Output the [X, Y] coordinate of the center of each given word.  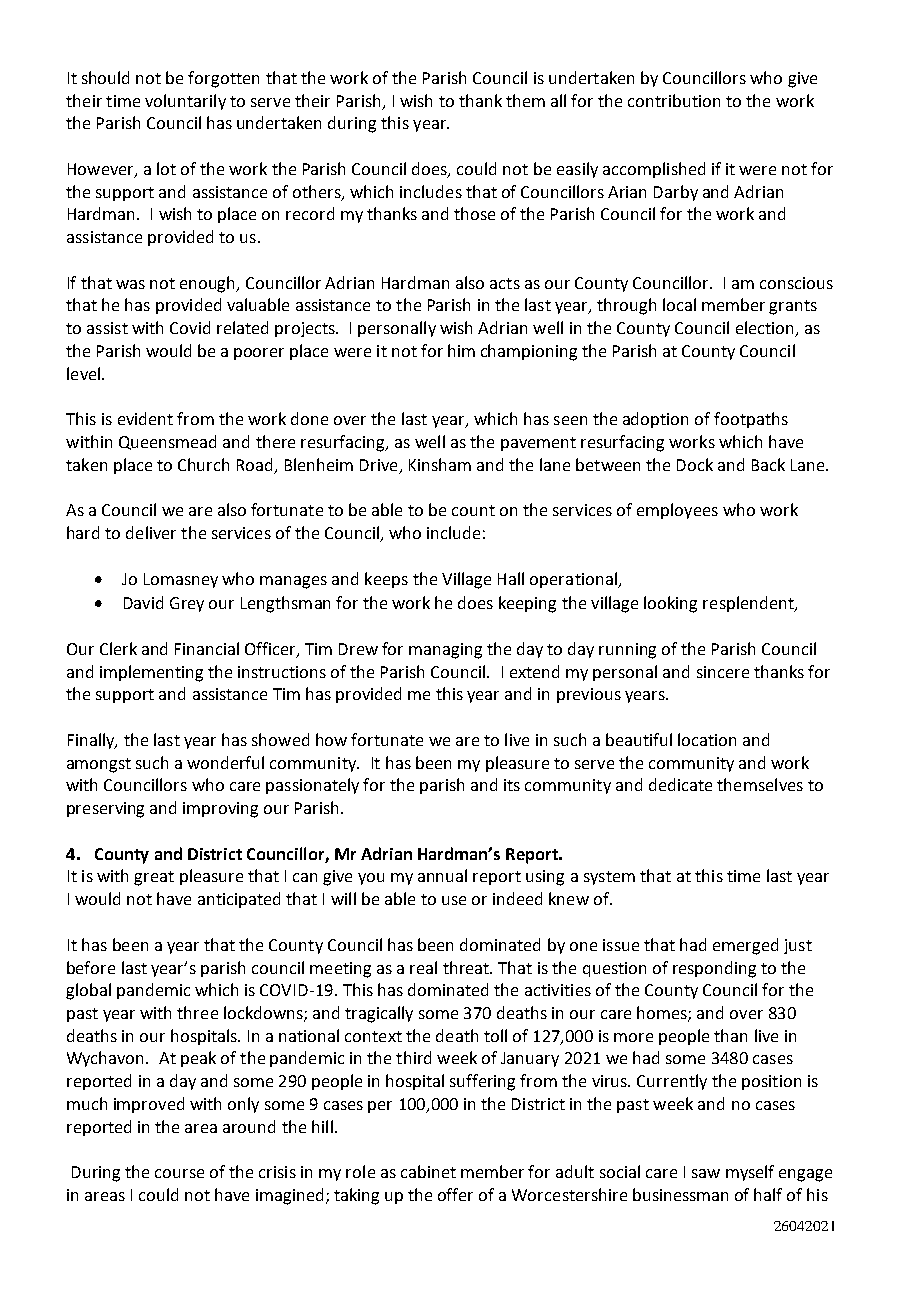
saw [706, 1173]
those [474, 213]
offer [455, 1194]
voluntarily [185, 102]
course [179, 1173]
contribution [674, 100]
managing [445, 651]
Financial [207, 648]
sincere [723, 672]
